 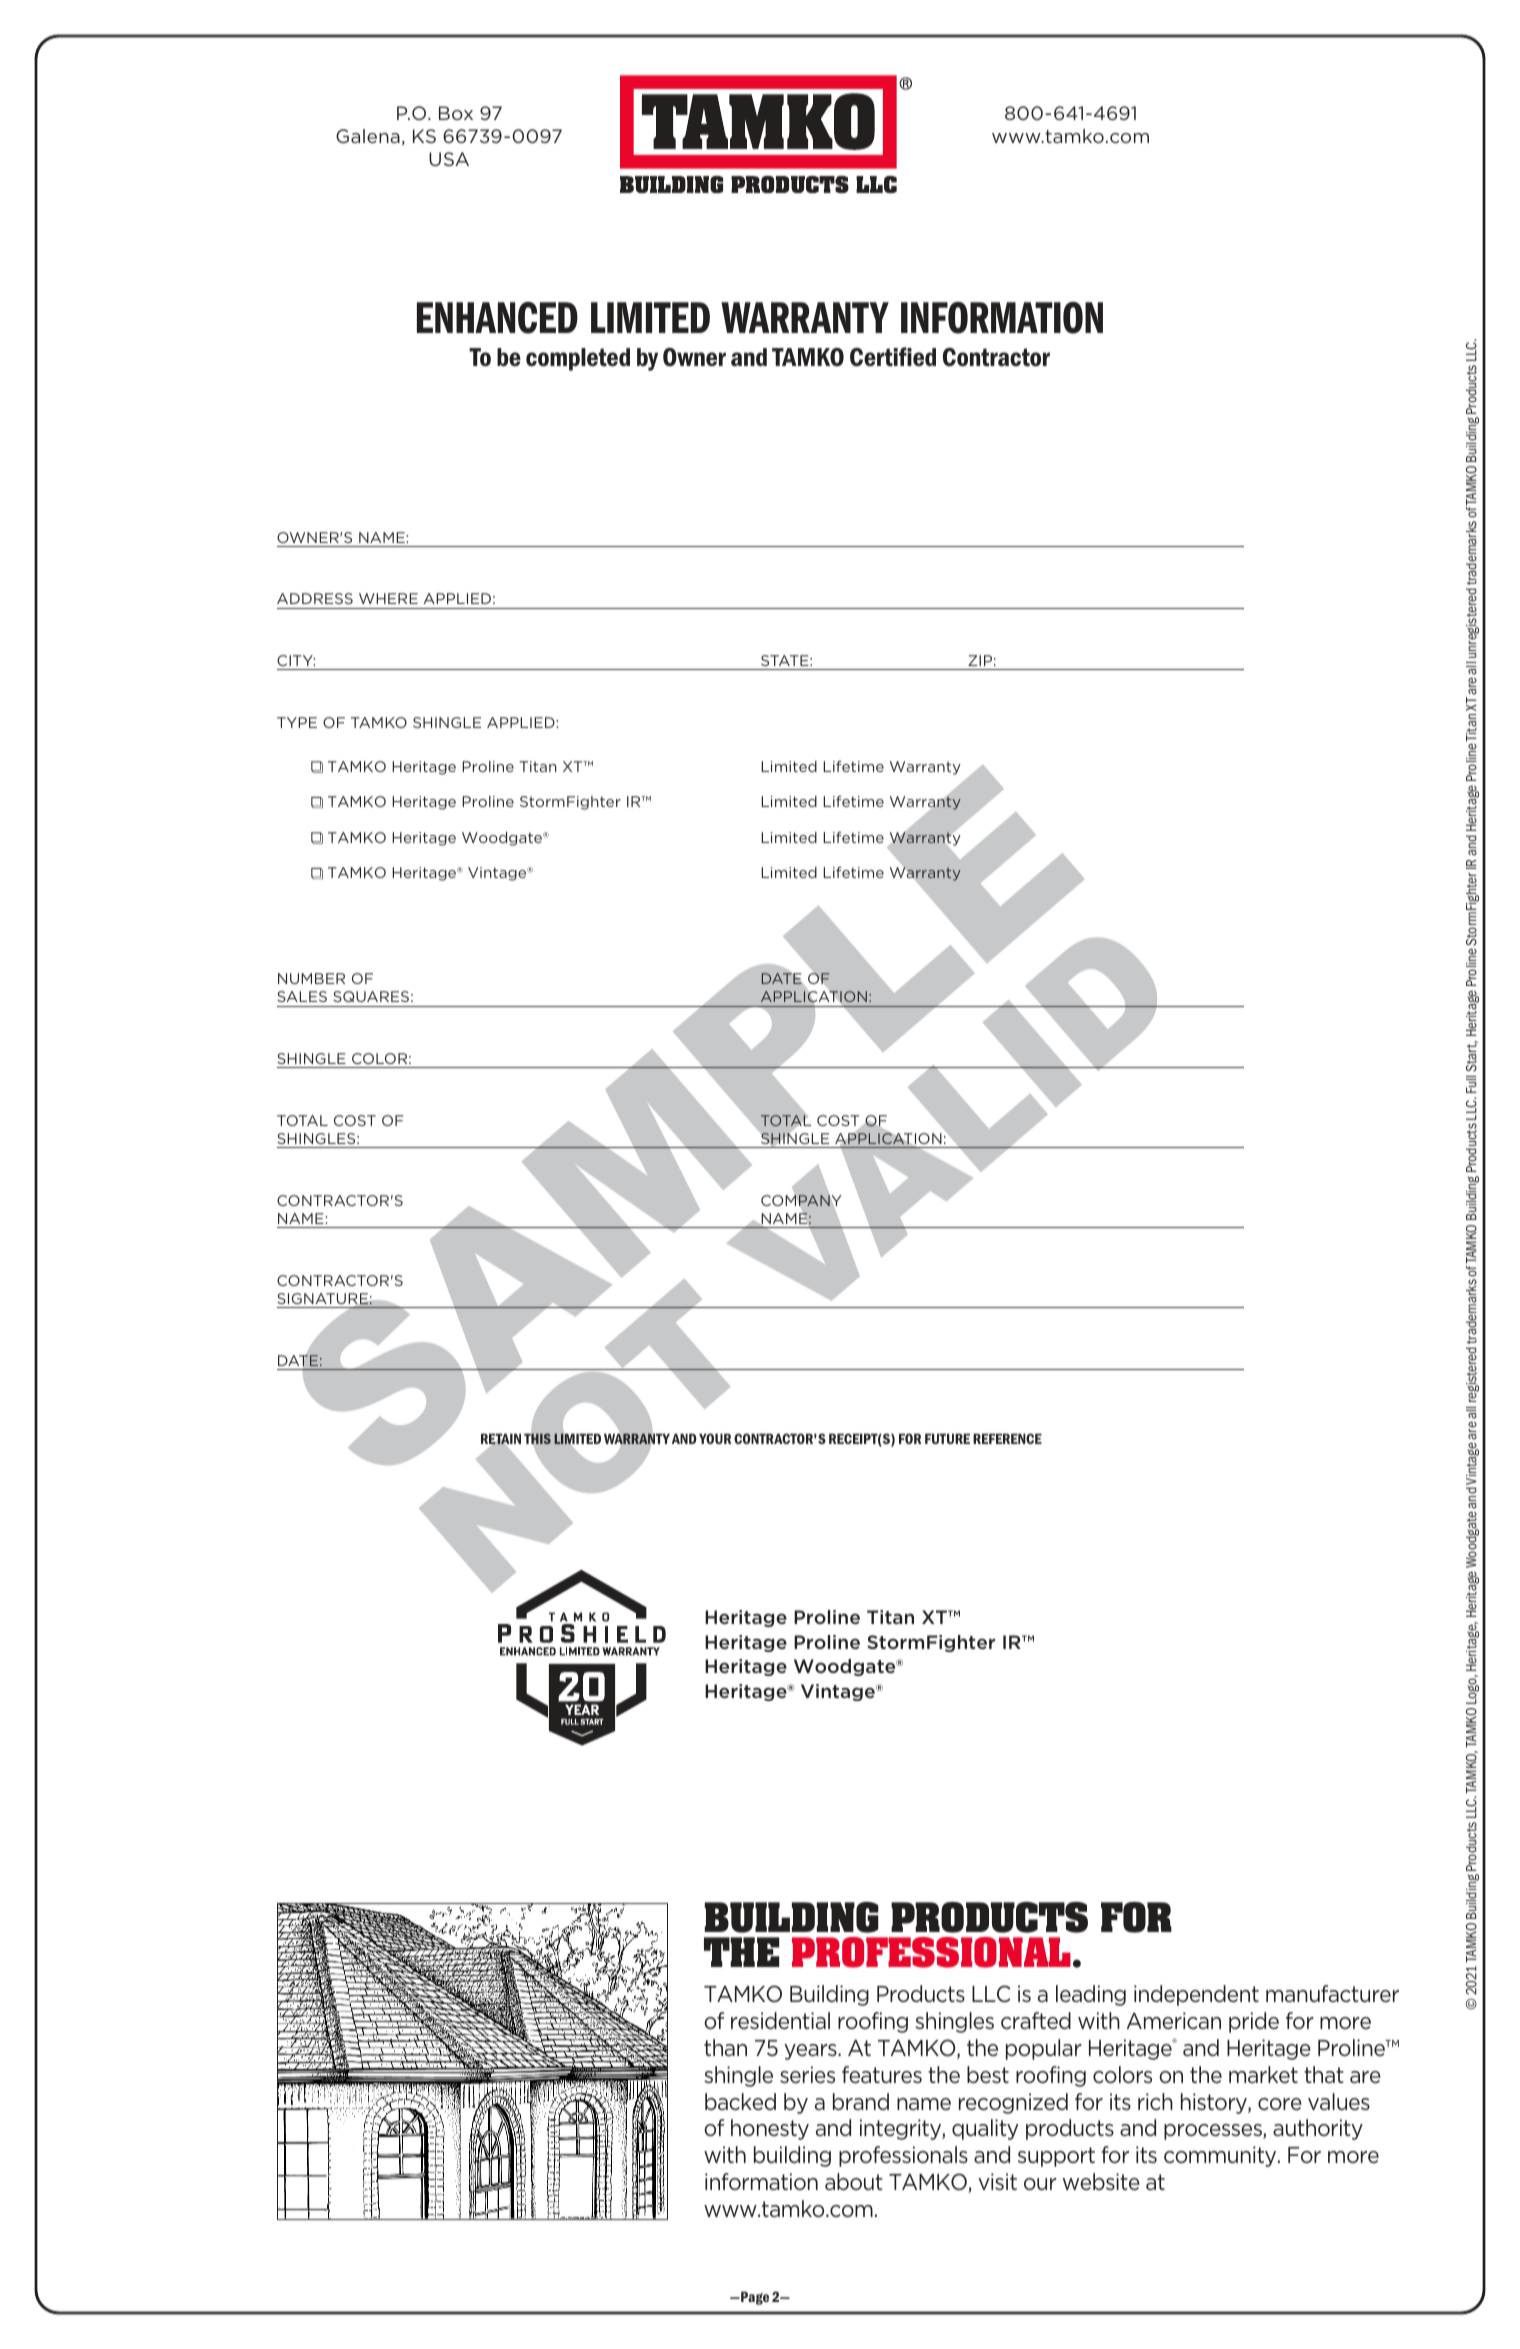 I want to click on years, so click(x=811, y=2052).
